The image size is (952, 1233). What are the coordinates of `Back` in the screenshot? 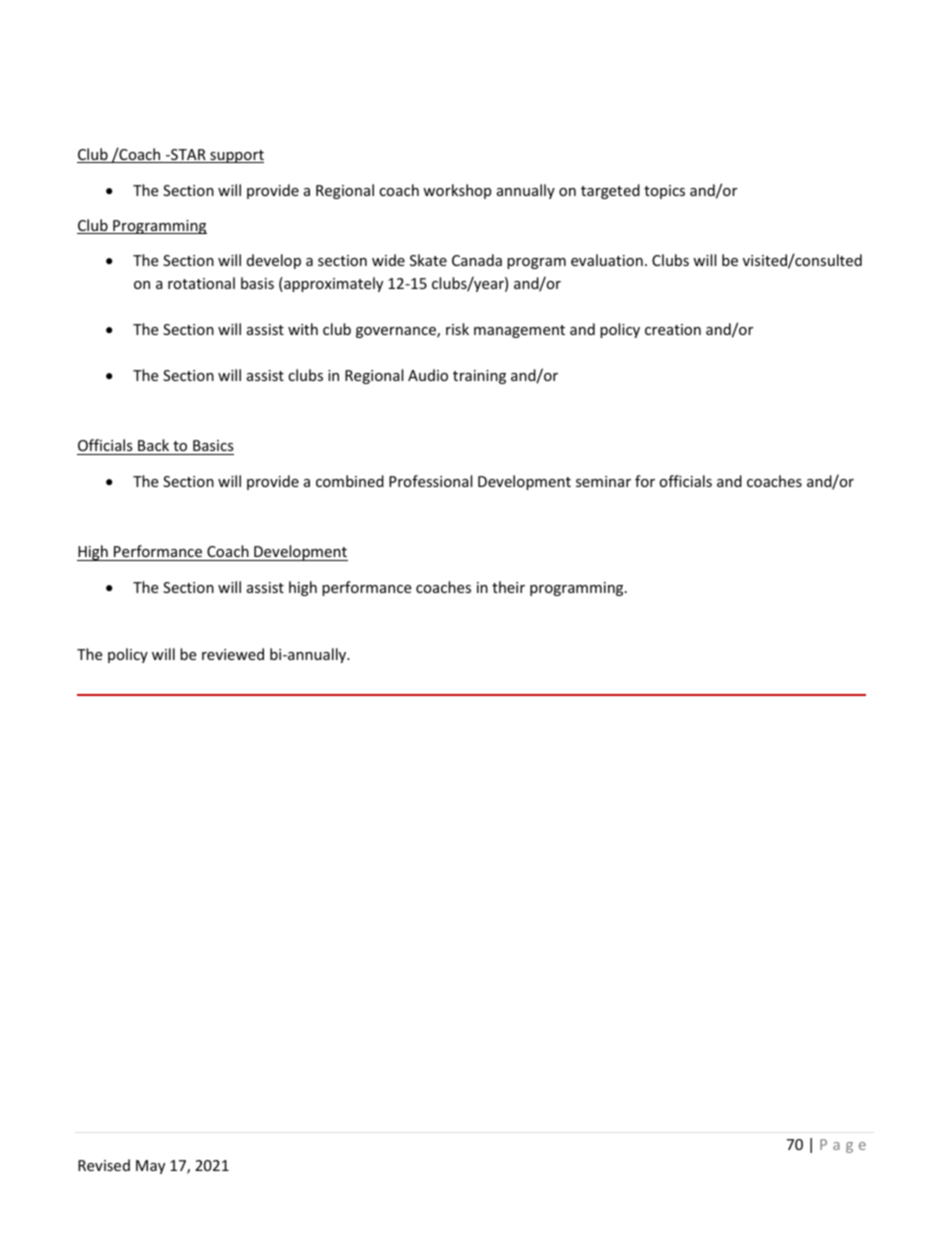 It's located at (153, 445).
